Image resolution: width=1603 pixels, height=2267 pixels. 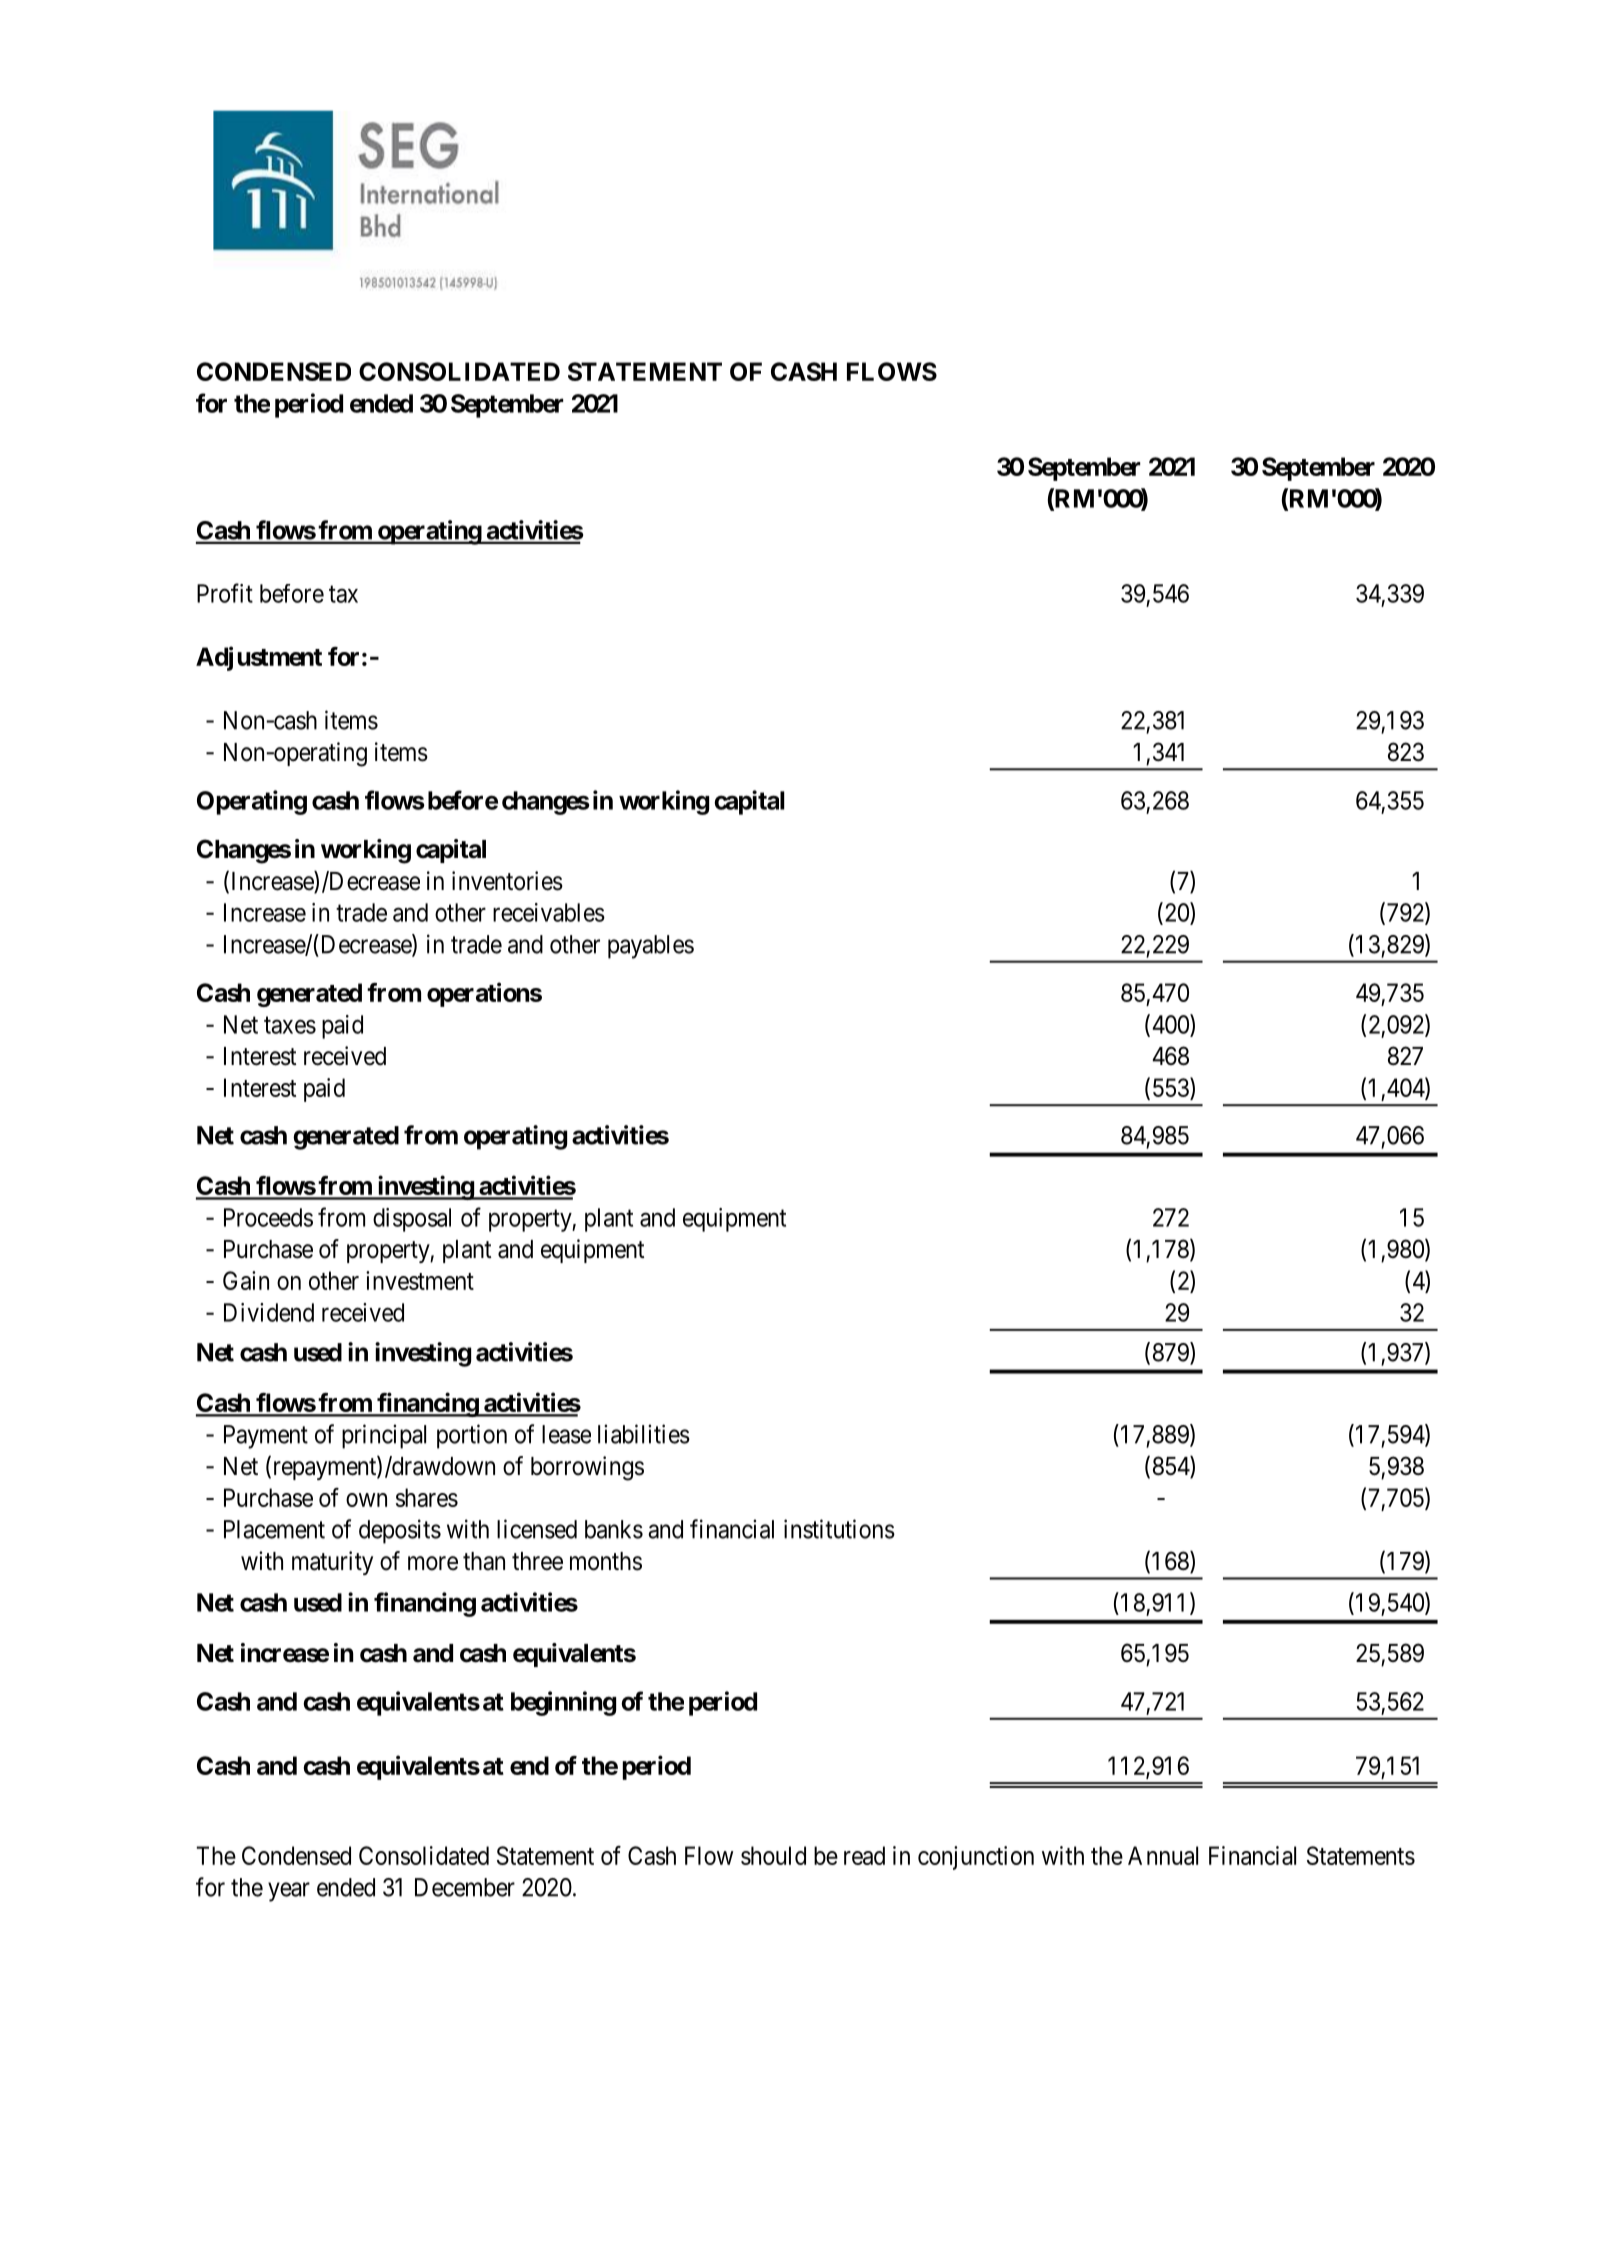 I want to click on inventories, so click(x=507, y=881).
